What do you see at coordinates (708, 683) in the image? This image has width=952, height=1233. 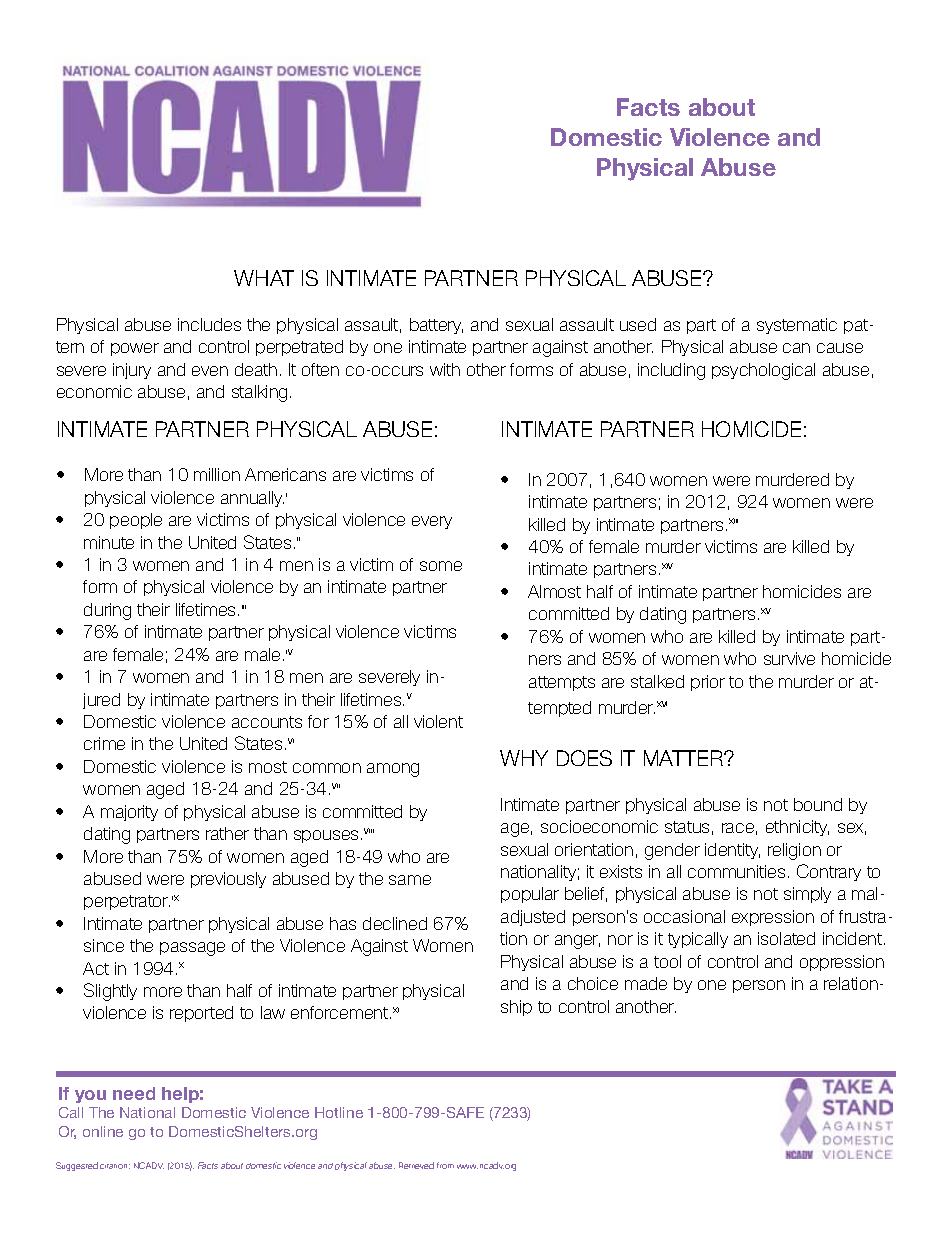 I see `prior` at bounding box center [708, 683].
